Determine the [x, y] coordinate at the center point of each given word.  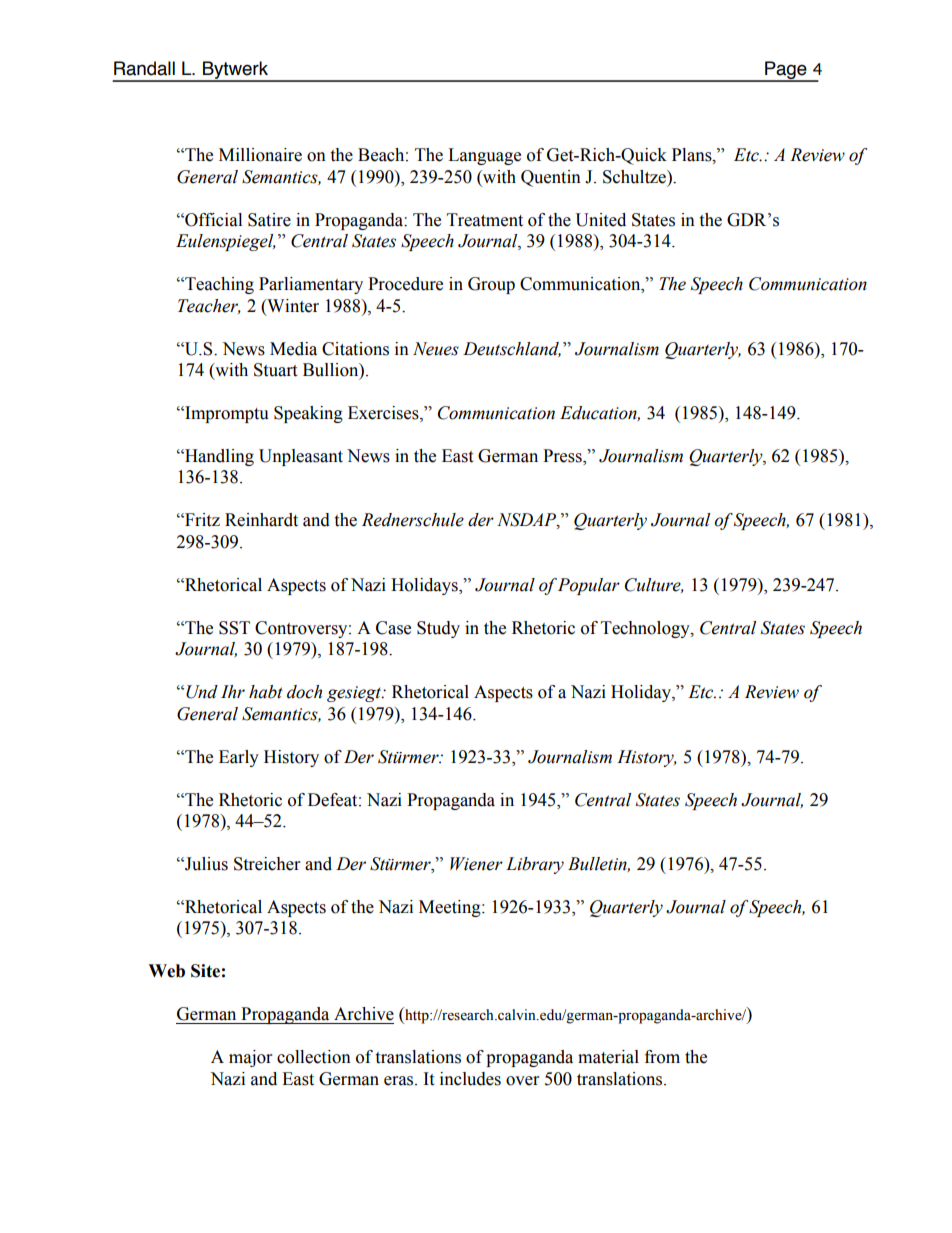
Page [786, 71]
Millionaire [260, 155]
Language [484, 156]
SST [234, 628]
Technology [646, 629]
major [250, 1058]
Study [438, 629]
